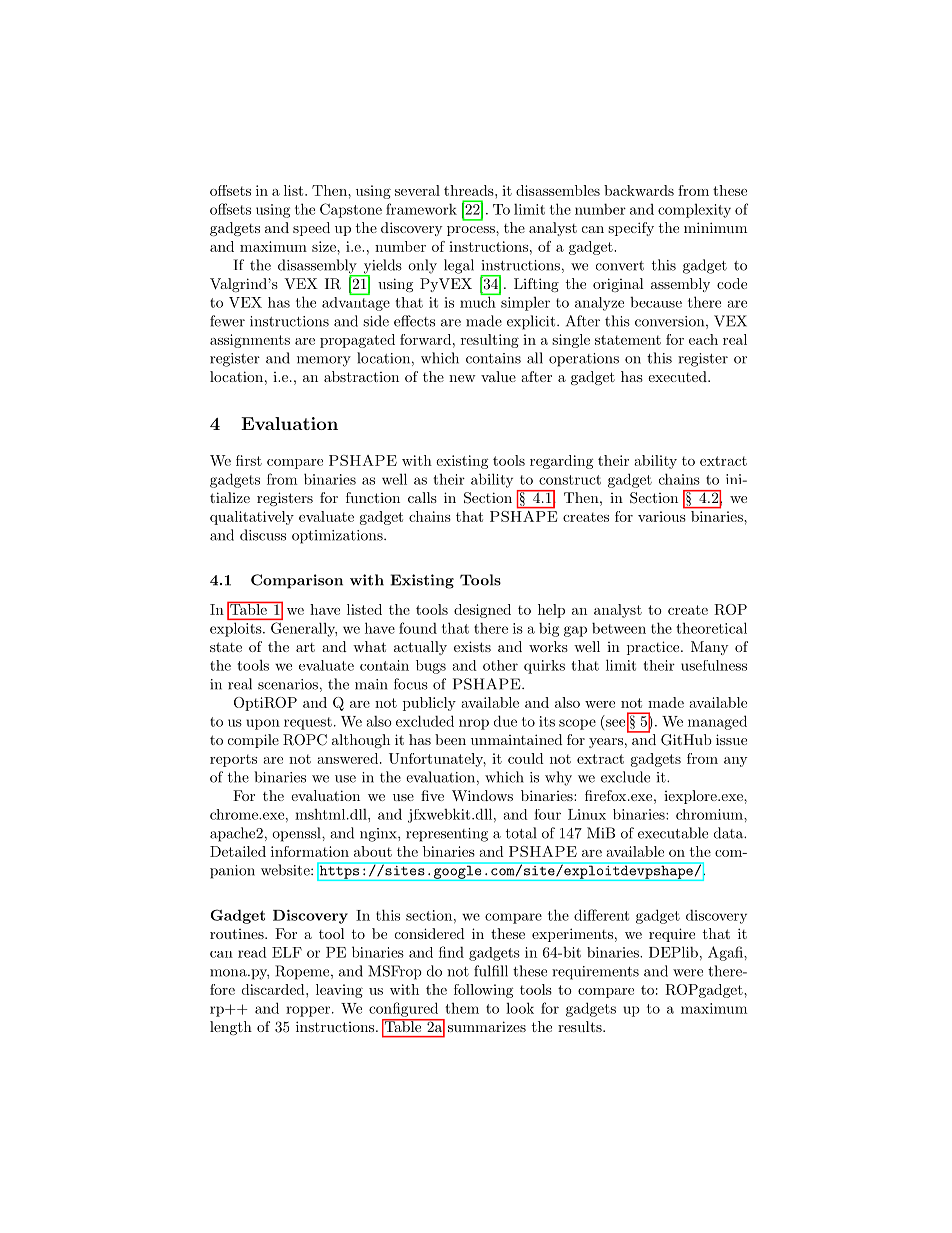  I want to click on leaving, so click(339, 991).
